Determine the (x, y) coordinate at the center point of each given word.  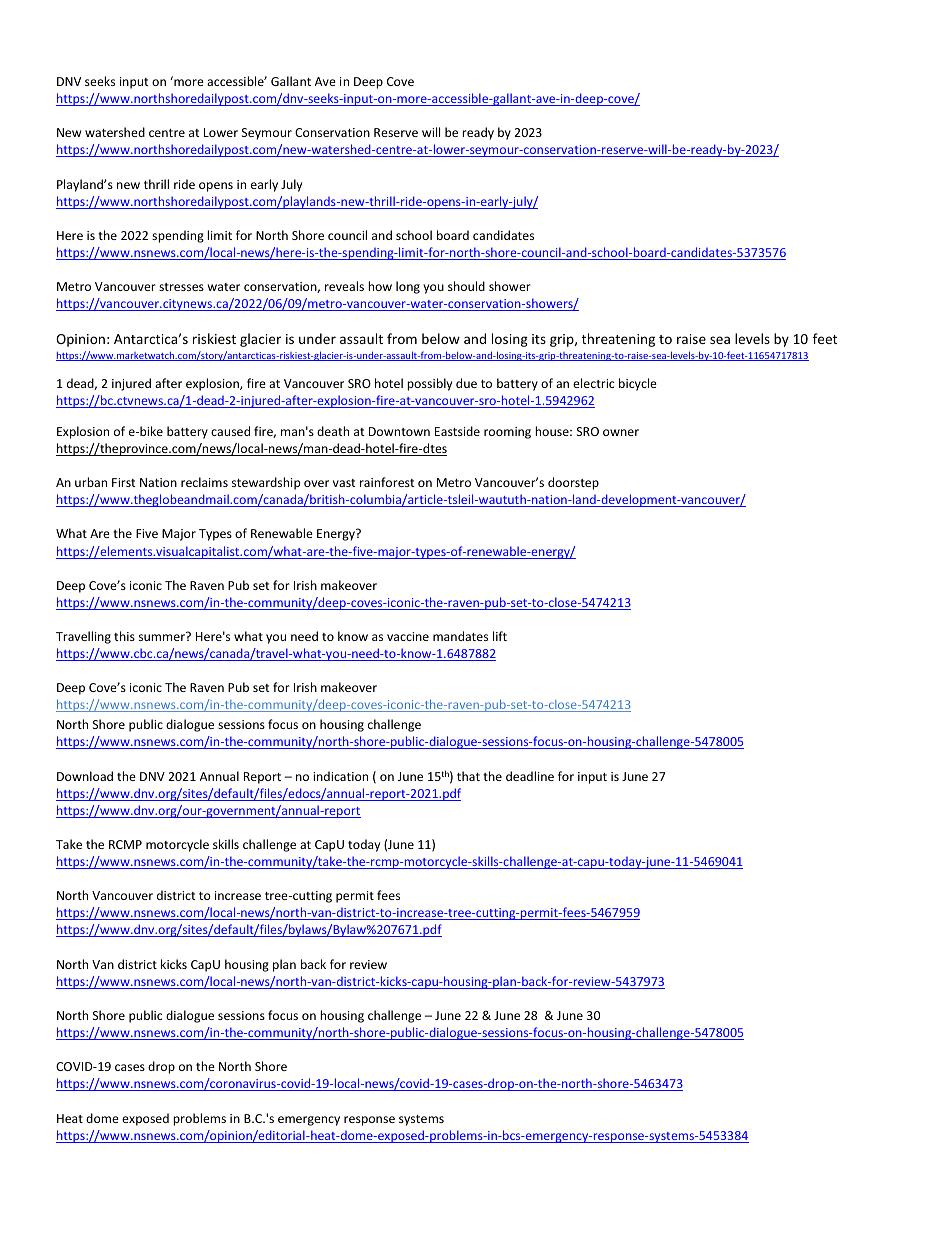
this (124, 636)
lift (500, 636)
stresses (181, 287)
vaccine (408, 636)
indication (340, 776)
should (466, 286)
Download (85, 776)
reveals (344, 286)
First (124, 482)
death (333, 431)
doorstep (573, 483)
